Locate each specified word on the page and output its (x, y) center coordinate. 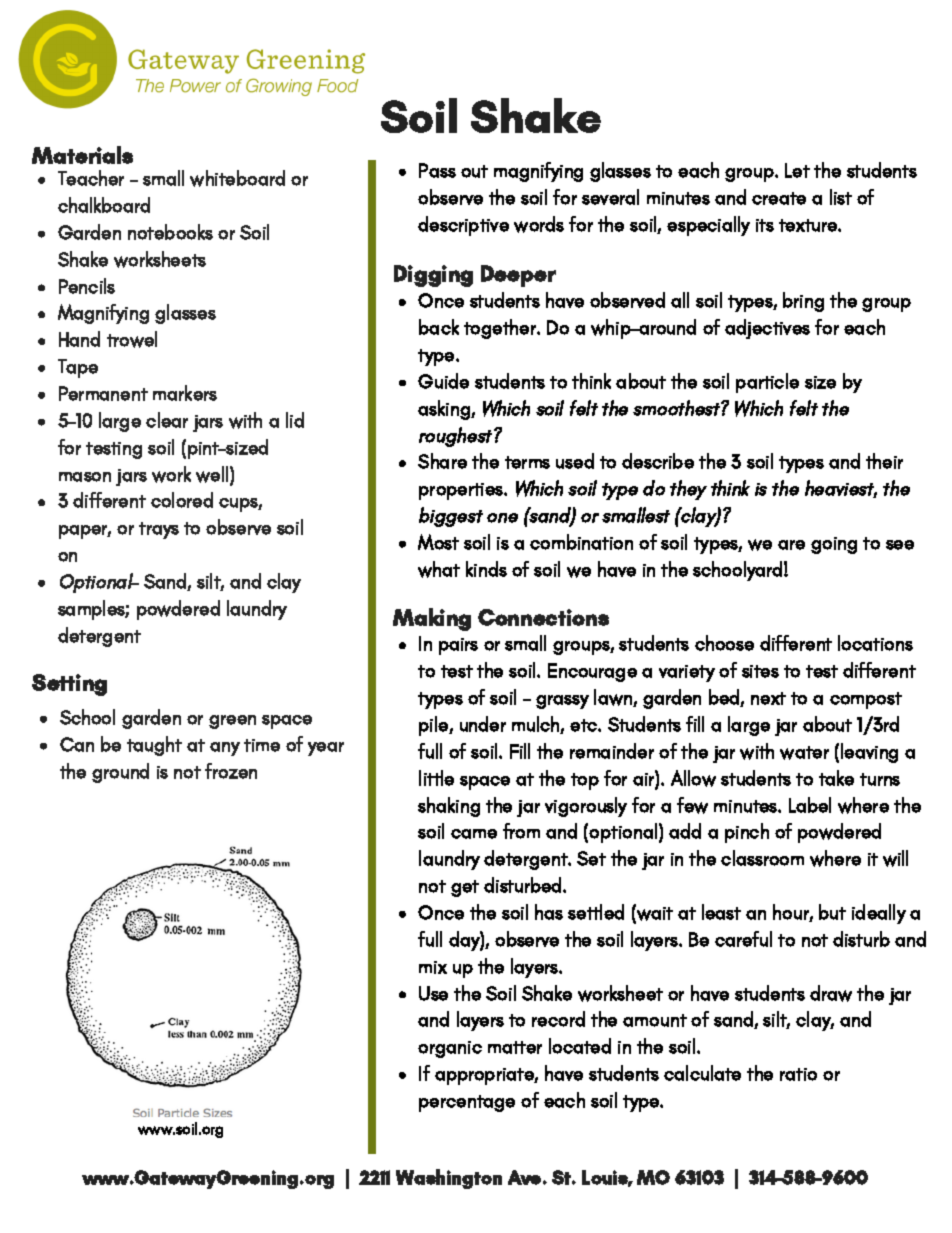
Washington (449, 1179)
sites (760, 671)
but (832, 912)
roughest (457, 437)
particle (767, 383)
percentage (467, 1103)
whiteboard (237, 178)
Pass (437, 170)
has (549, 912)
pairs (458, 646)
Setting (69, 685)
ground (120, 773)
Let (797, 170)
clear (167, 420)
